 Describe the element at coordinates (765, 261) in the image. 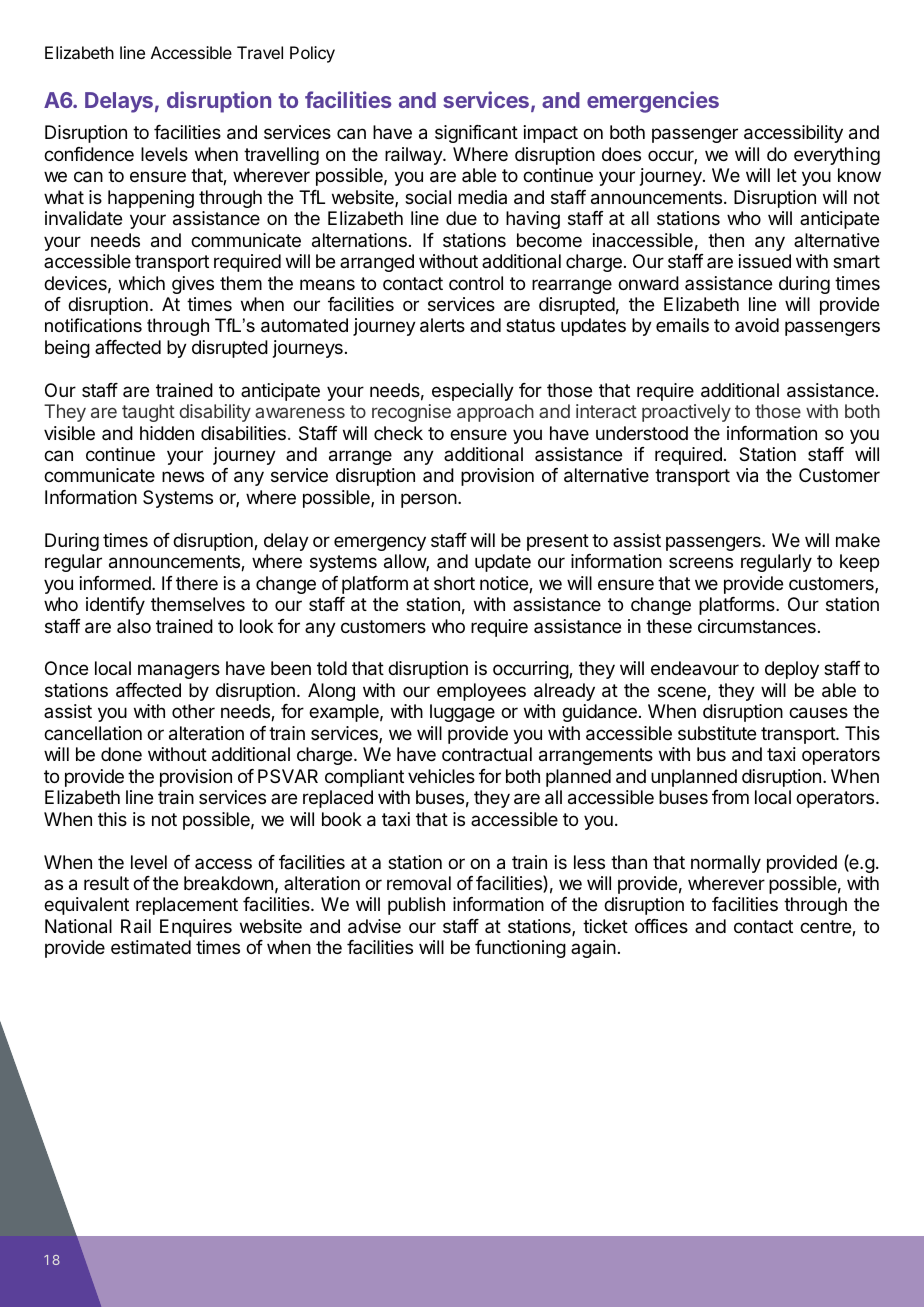

I see `issued` at that location.
